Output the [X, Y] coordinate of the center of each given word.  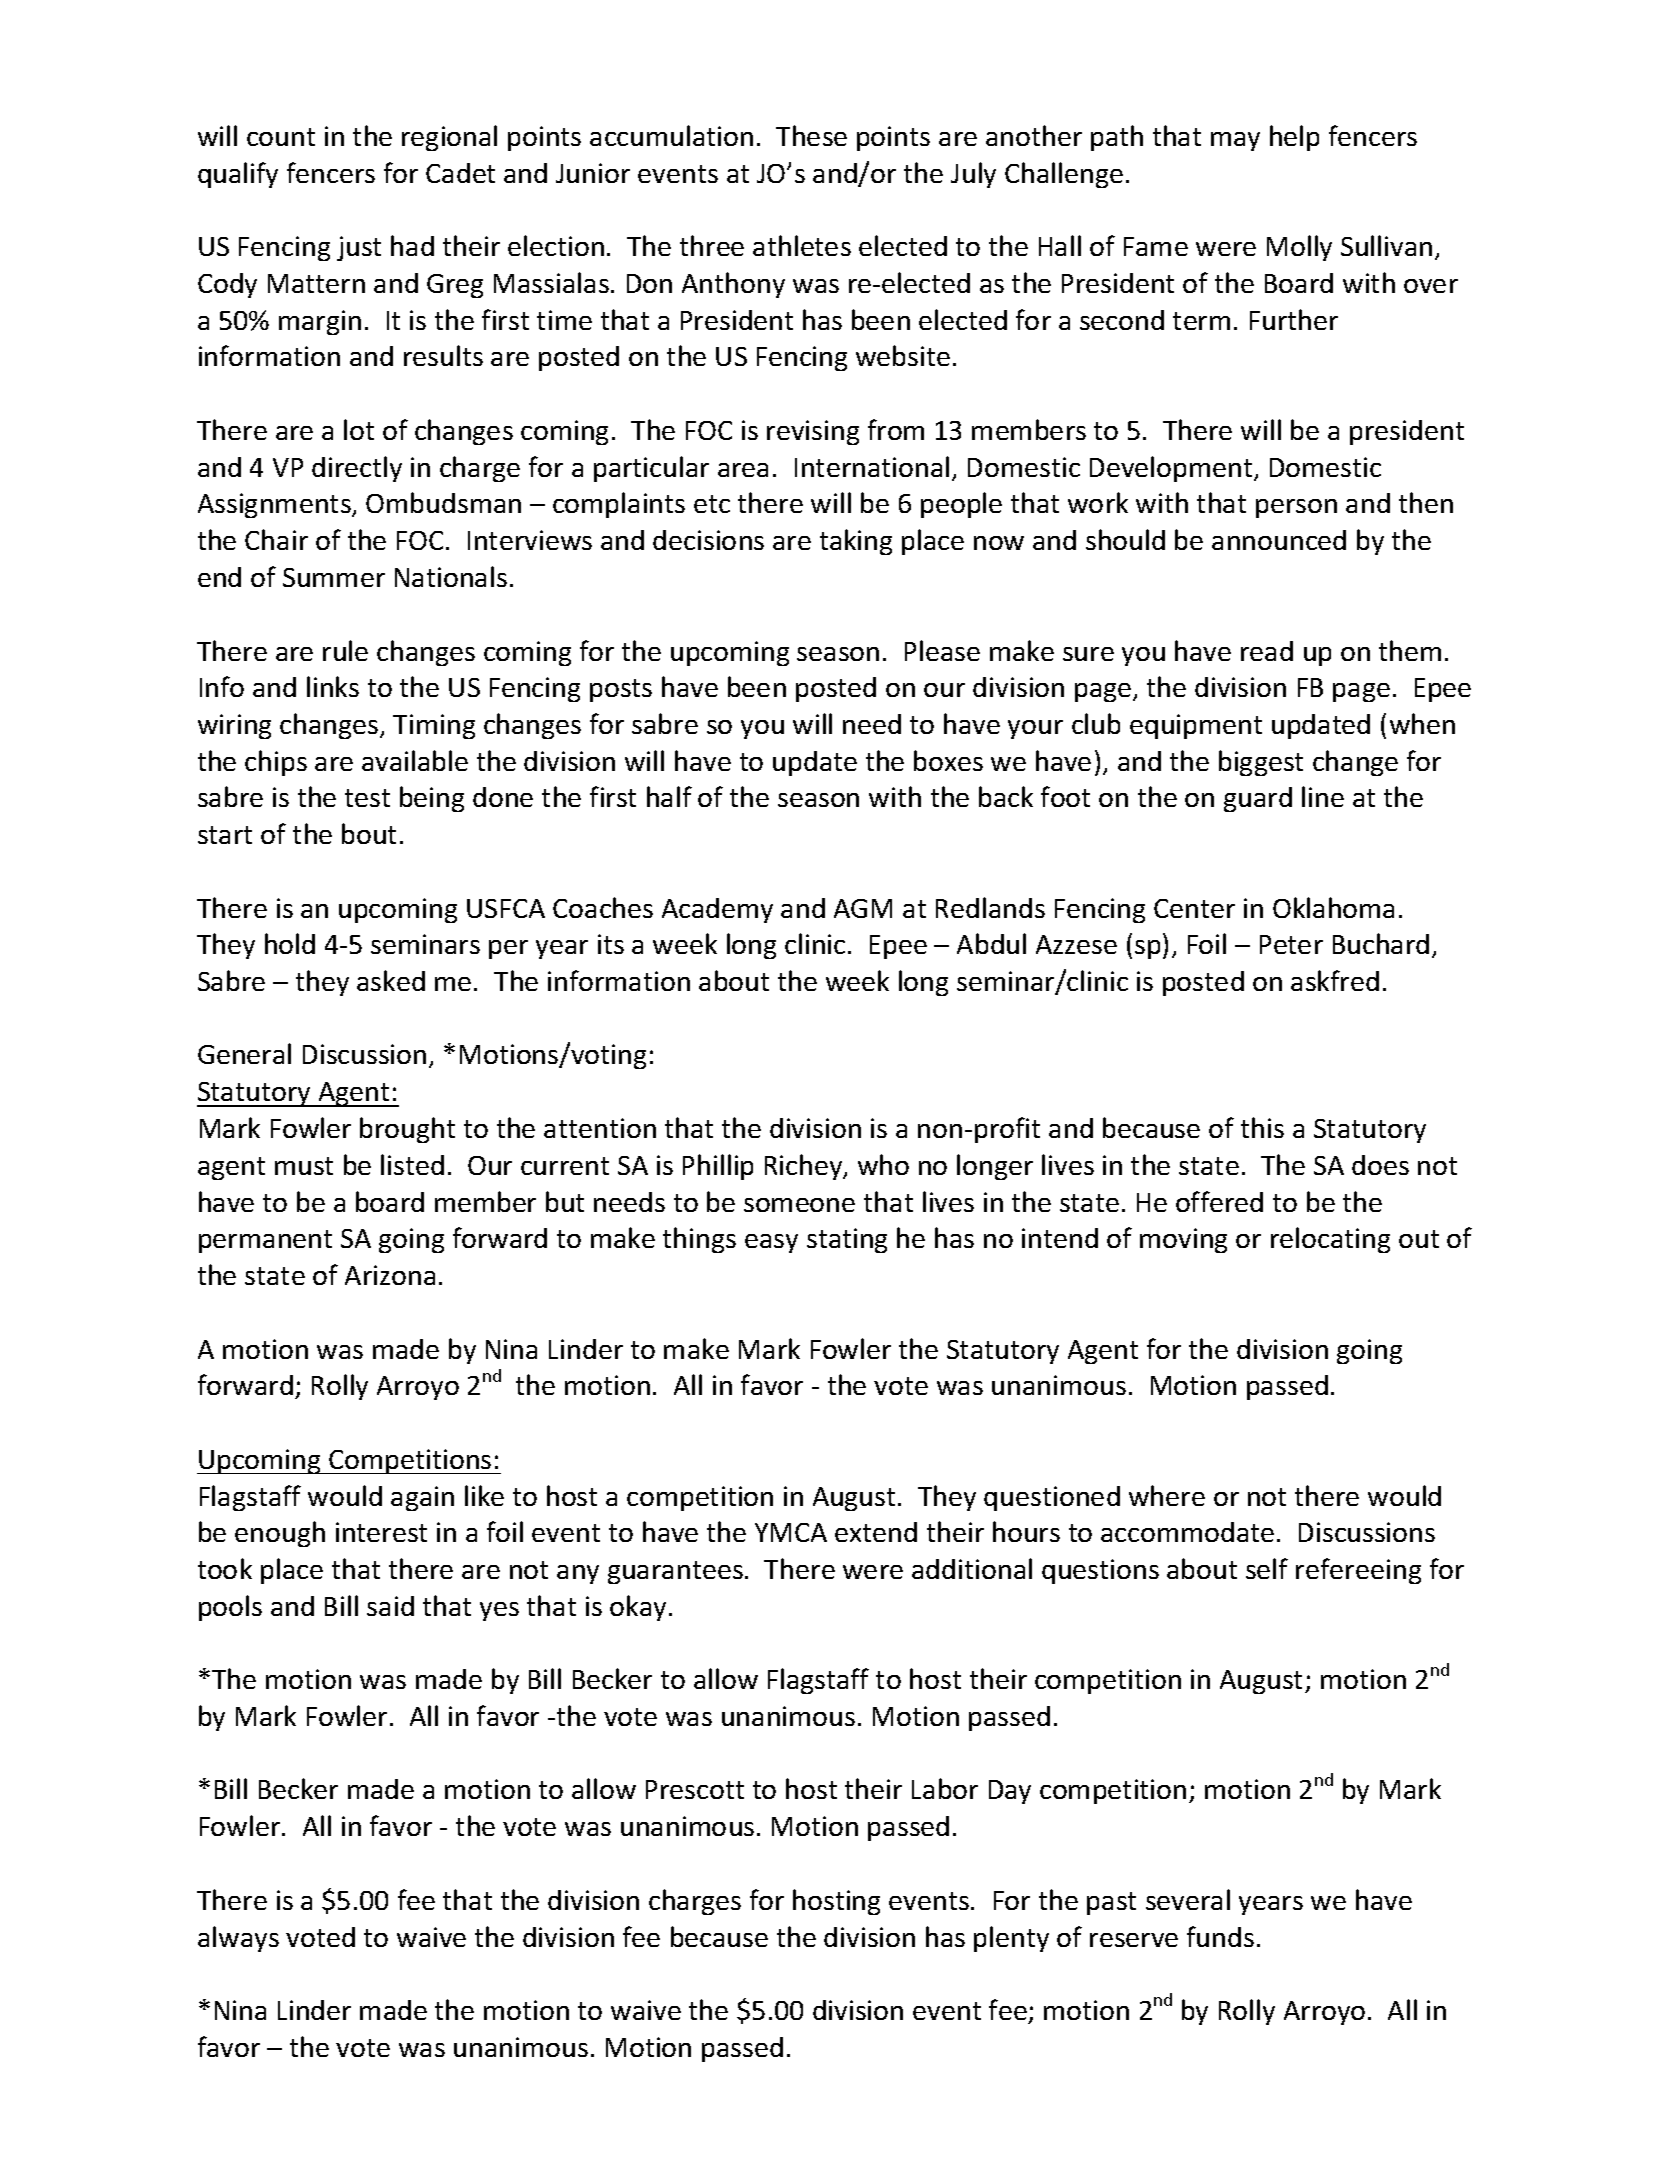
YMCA [791, 1532]
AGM [863, 908]
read [1267, 651]
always [238, 1939]
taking [856, 542]
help [1294, 138]
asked [391, 980]
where [1167, 1495]
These [811, 135]
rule [345, 650]
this [1262, 1127]
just [359, 248]
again [422, 1498]
